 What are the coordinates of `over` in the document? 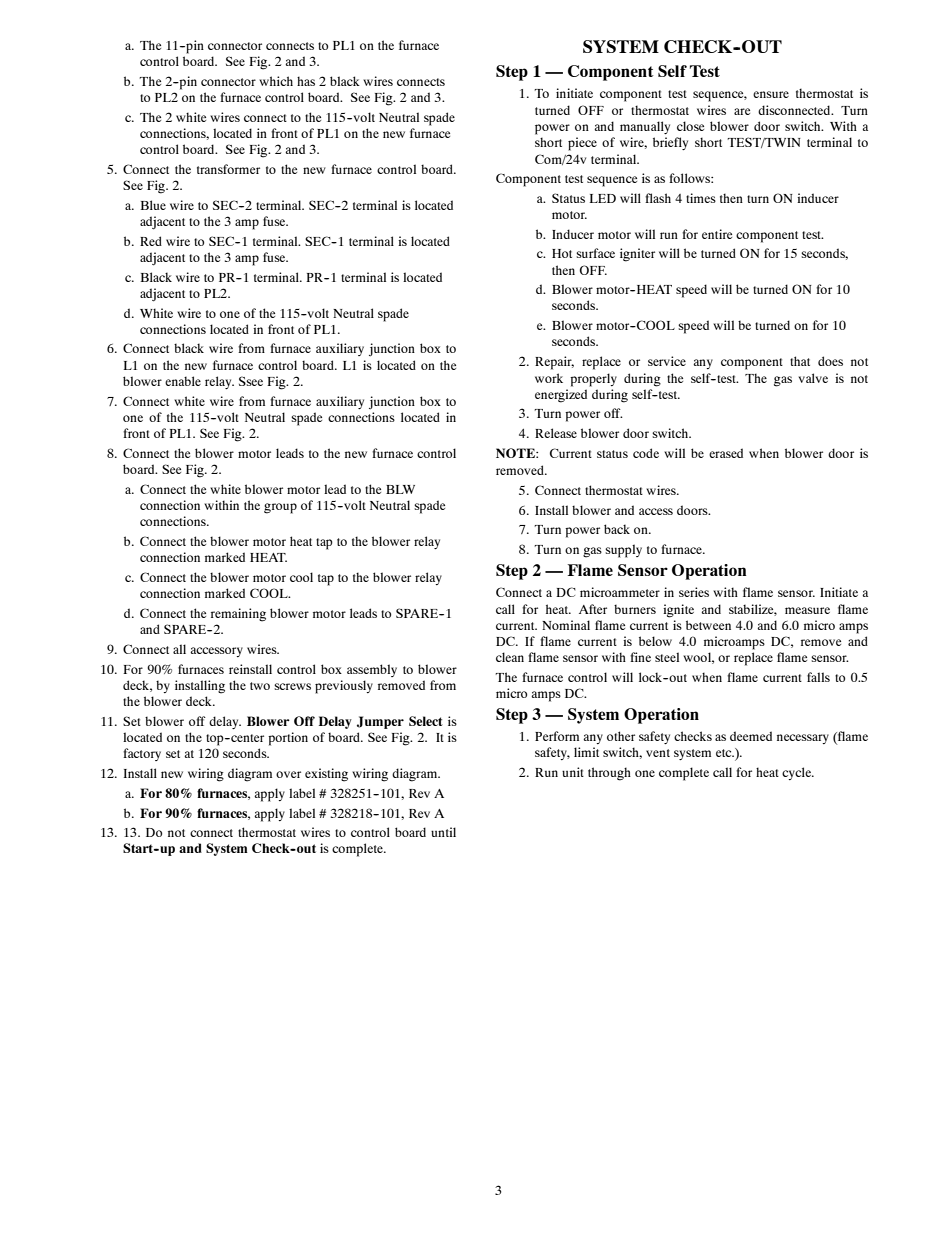 It's located at (288, 774).
